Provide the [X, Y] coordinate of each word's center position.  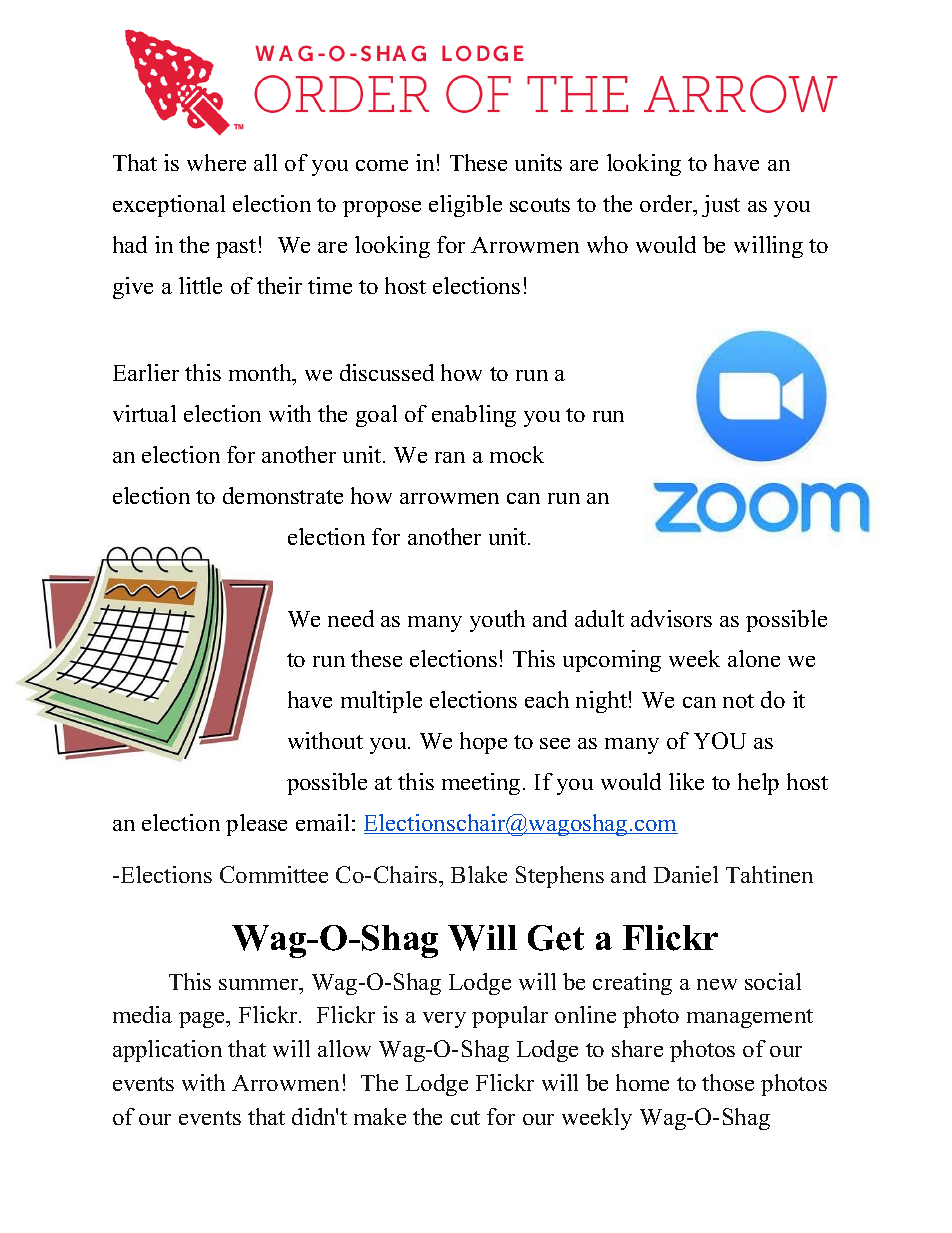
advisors [671, 618]
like [686, 781]
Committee [274, 874]
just [721, 206]
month [261, 374]
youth [497, 621]
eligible [465, 206]
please [256, 825]
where [216, 162]
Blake [479, 874]
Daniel [686, 874]
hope [483, 743]
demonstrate [283, 495]
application [167, 1051]
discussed [387, 372]
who [607, 244]
